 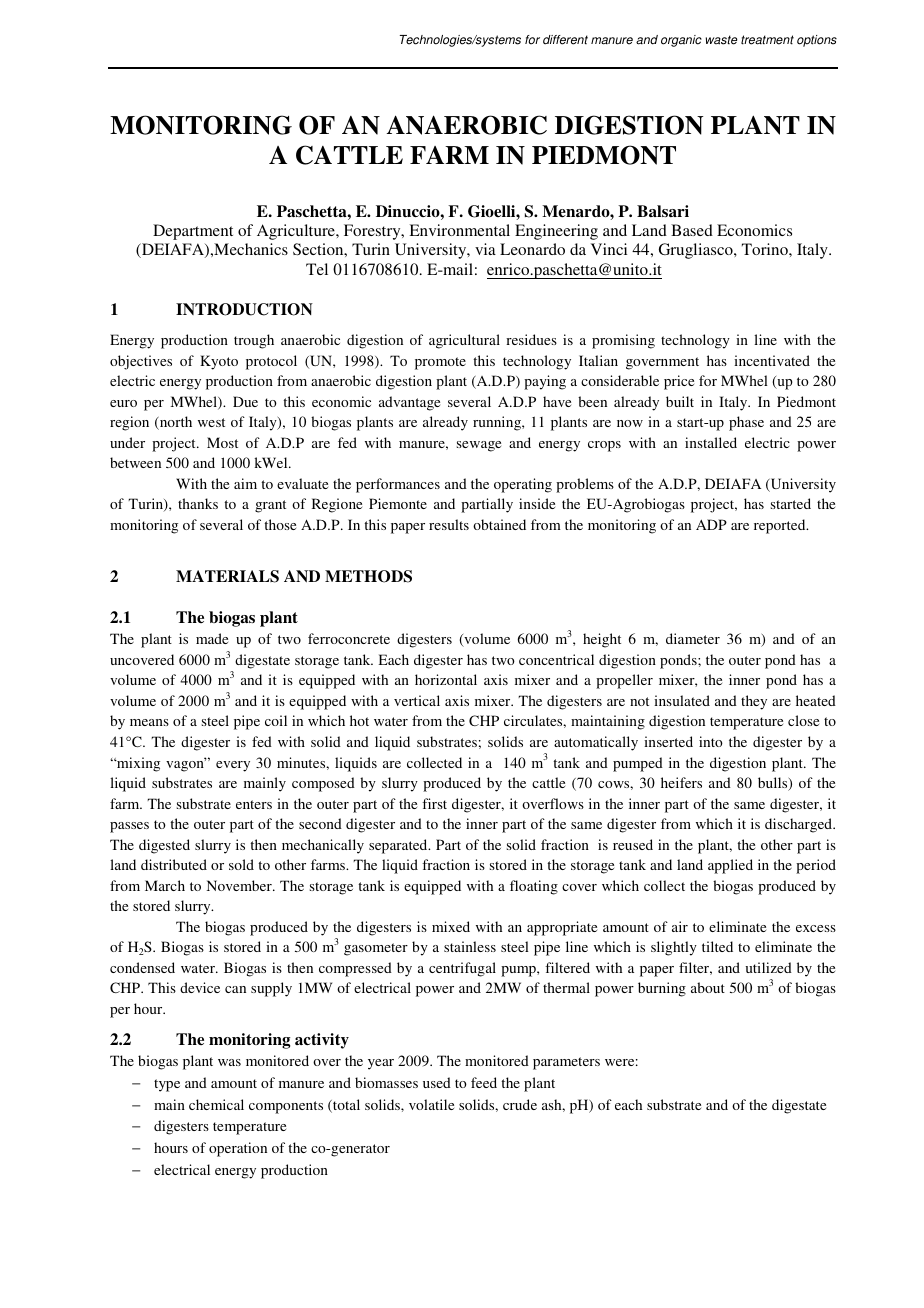 What do you see at coordinates (431, 1104) in the image?
I see `volatile` at bounding box center [431, 1104].
